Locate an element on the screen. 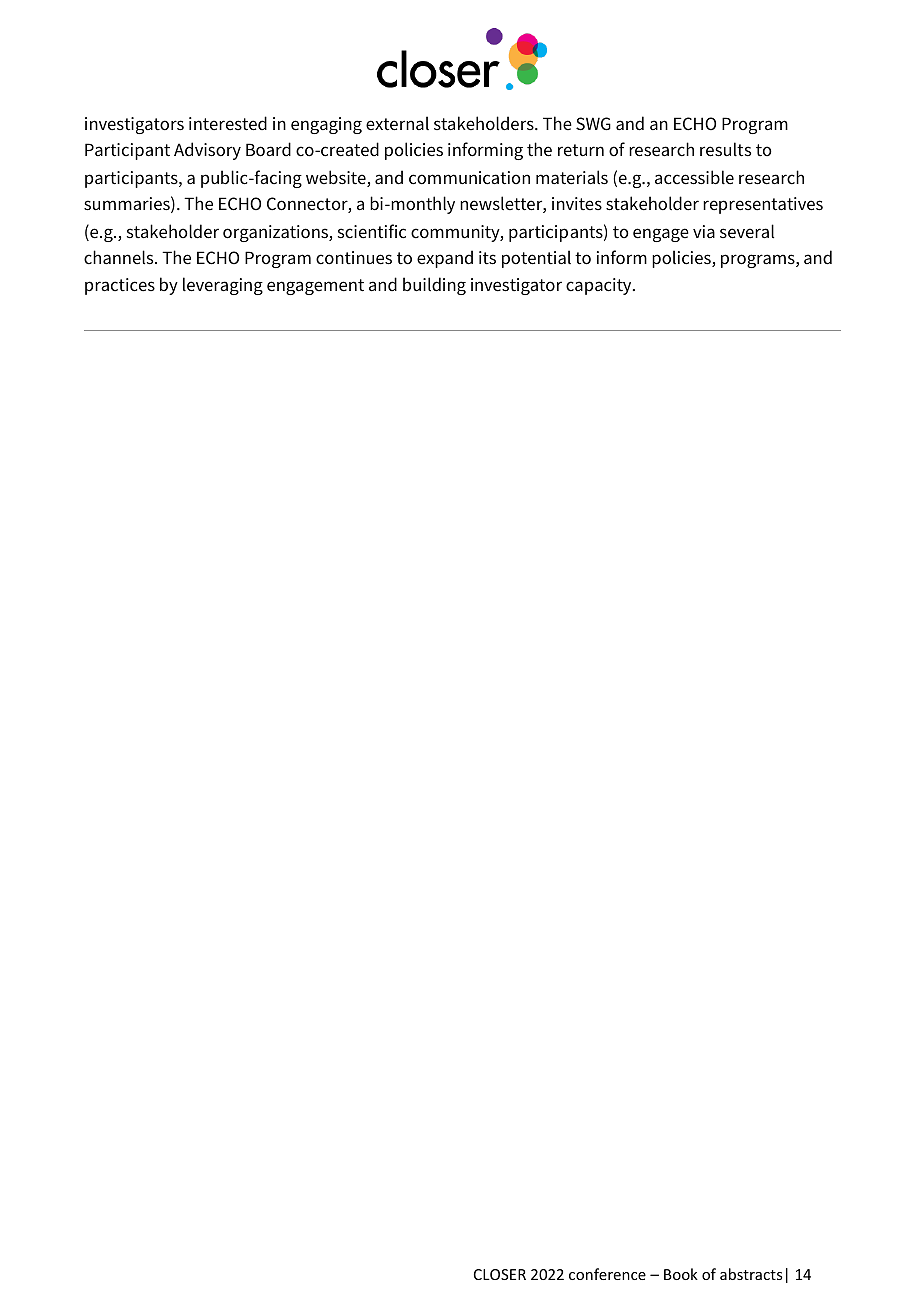 This screenshot has height=1308, width=924. via is located at coordinates (704, 231).
